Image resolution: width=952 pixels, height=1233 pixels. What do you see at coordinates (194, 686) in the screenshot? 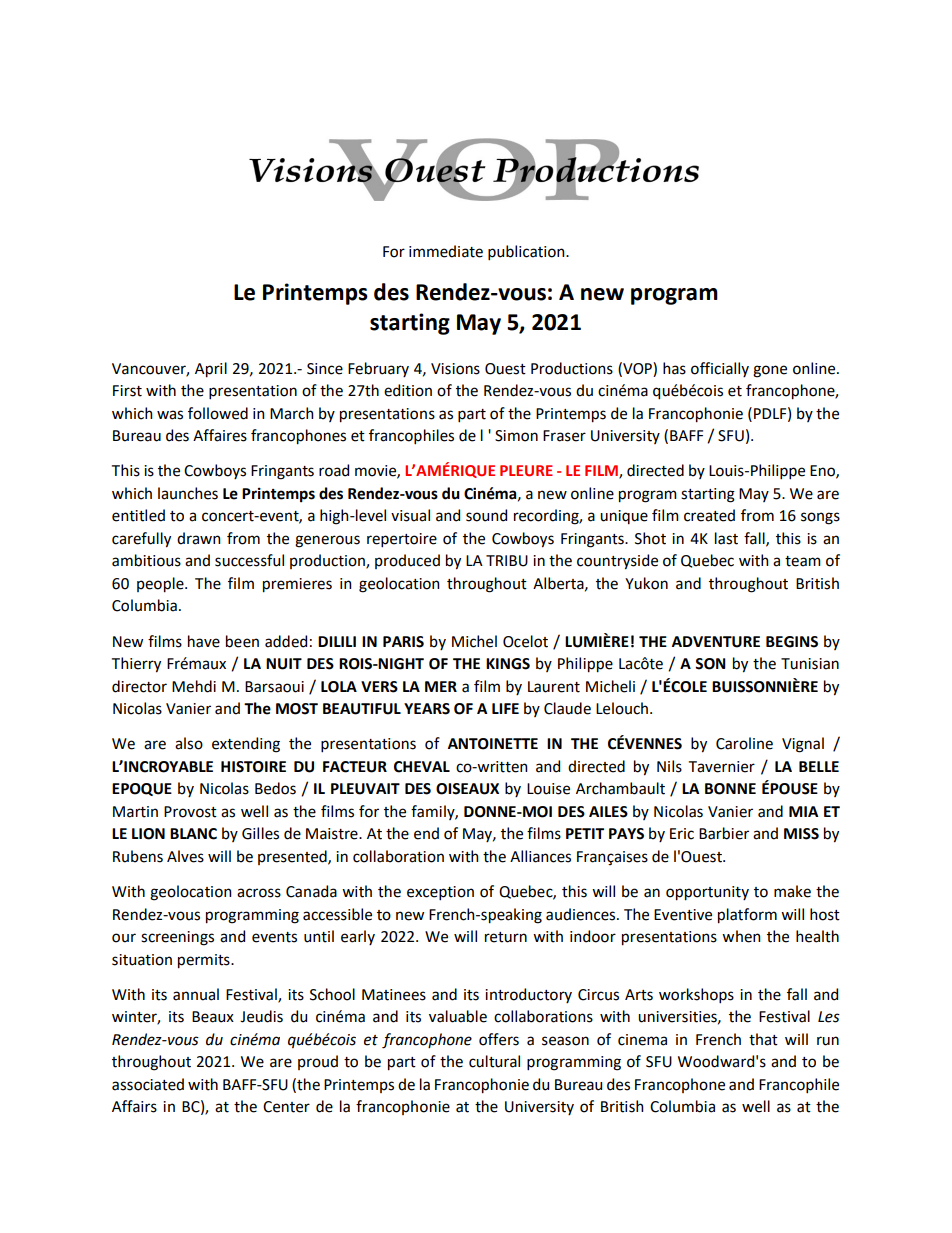
I see `Mehdi` at bounding box center [194, 686].
